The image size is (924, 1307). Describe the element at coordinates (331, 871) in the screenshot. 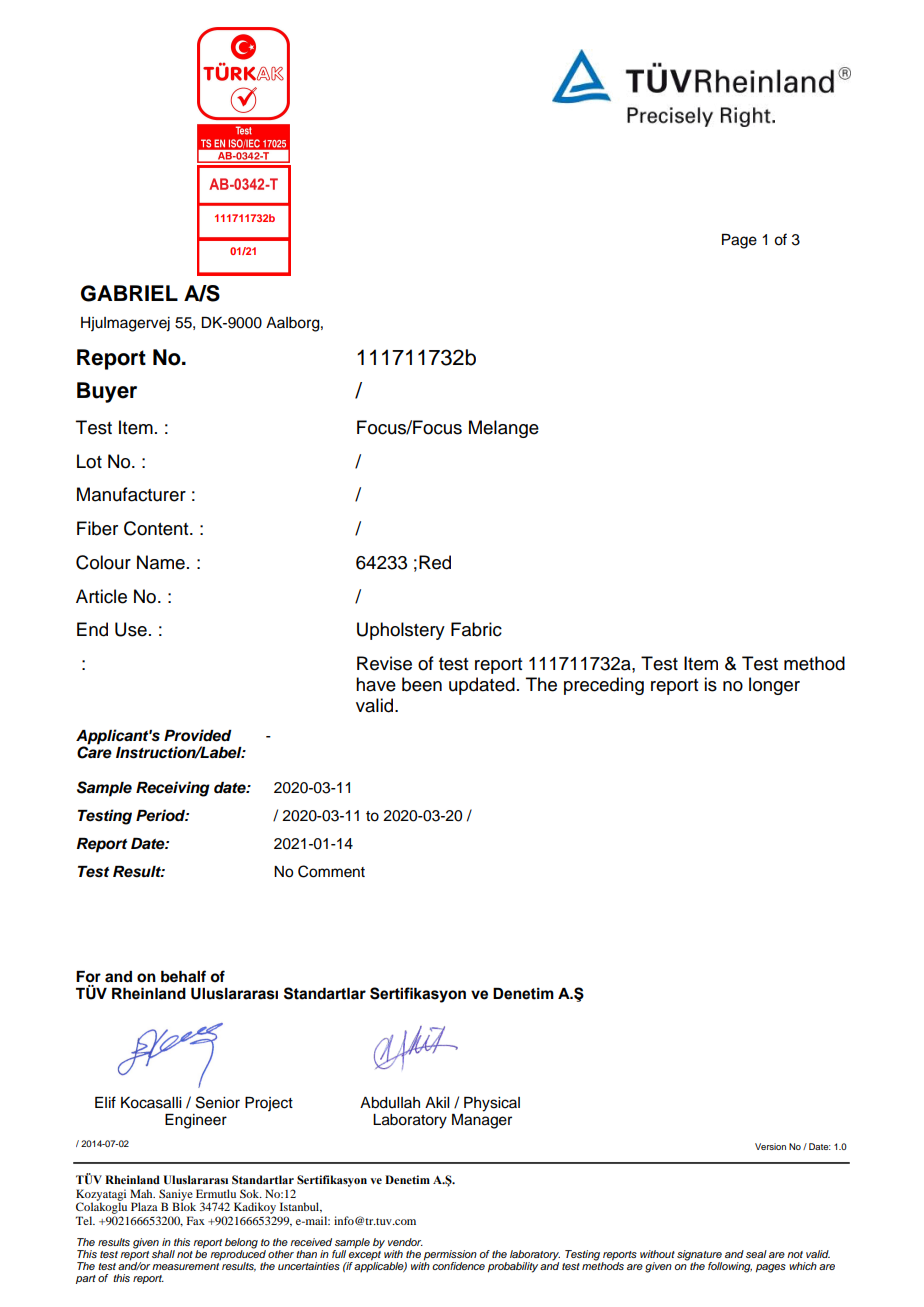

I see `Comment` at that location.
